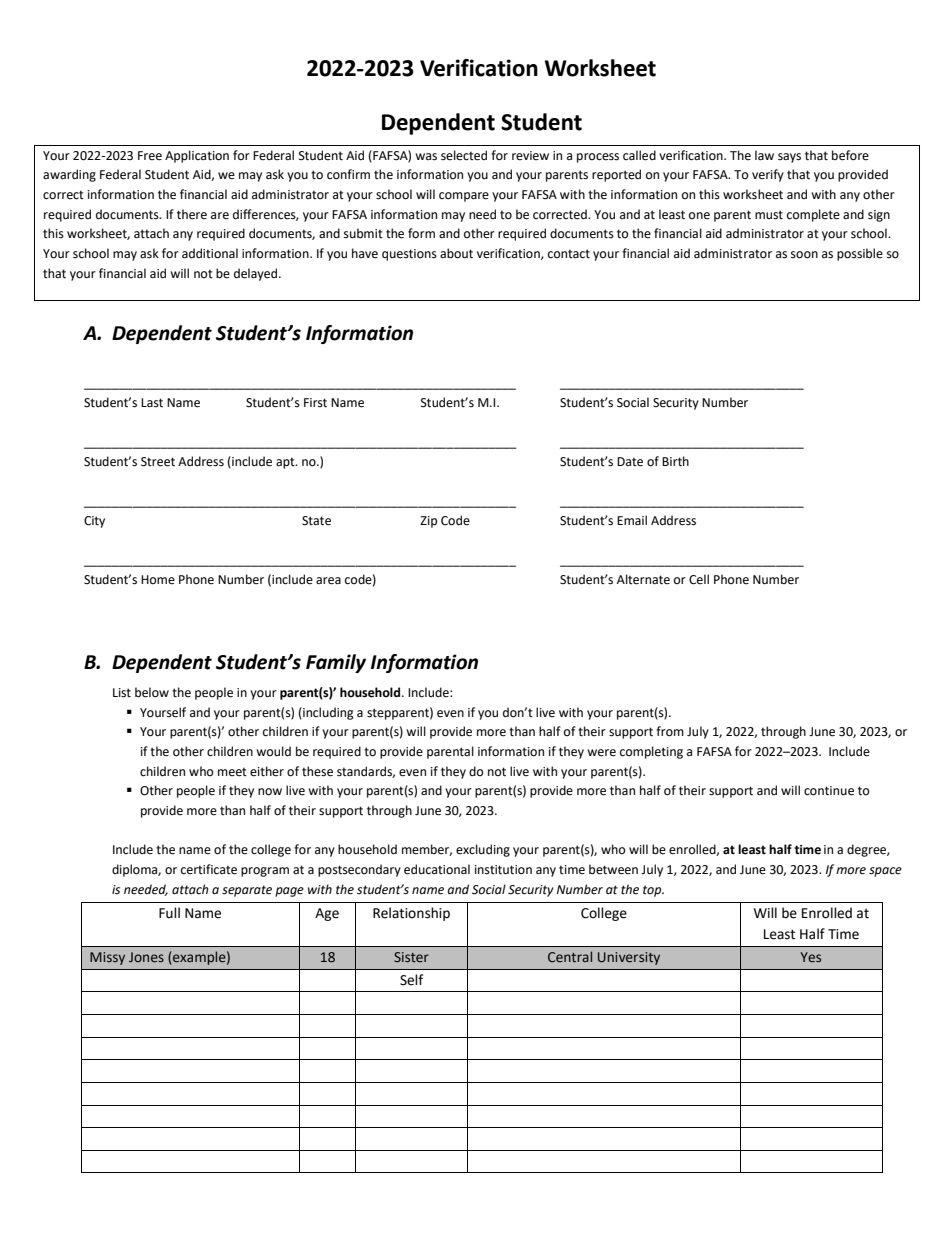 The height and width of the screenshot is (1233, 952). What do you see at coordinates (768, 175) in the screenshot?
I see `verify` at bounding box center [768, 175].
